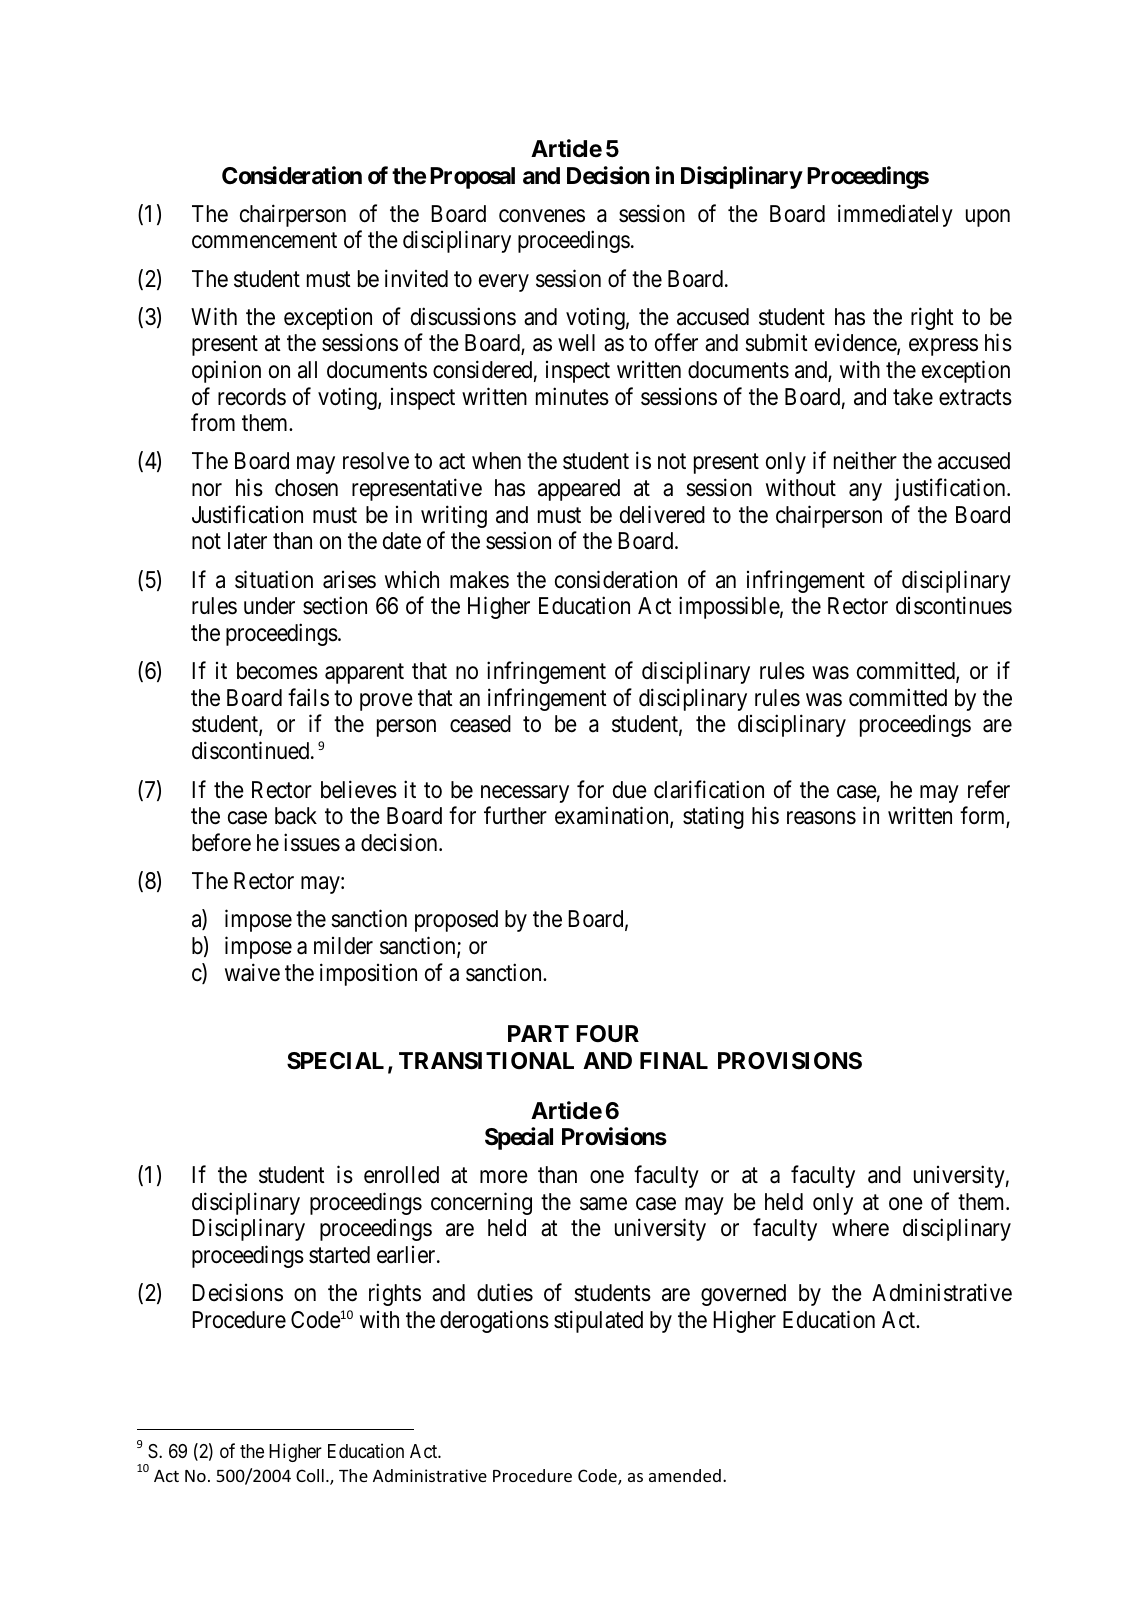 The width and height of the page is (1148, 1624). I want to click on due, so click(630, 790).
